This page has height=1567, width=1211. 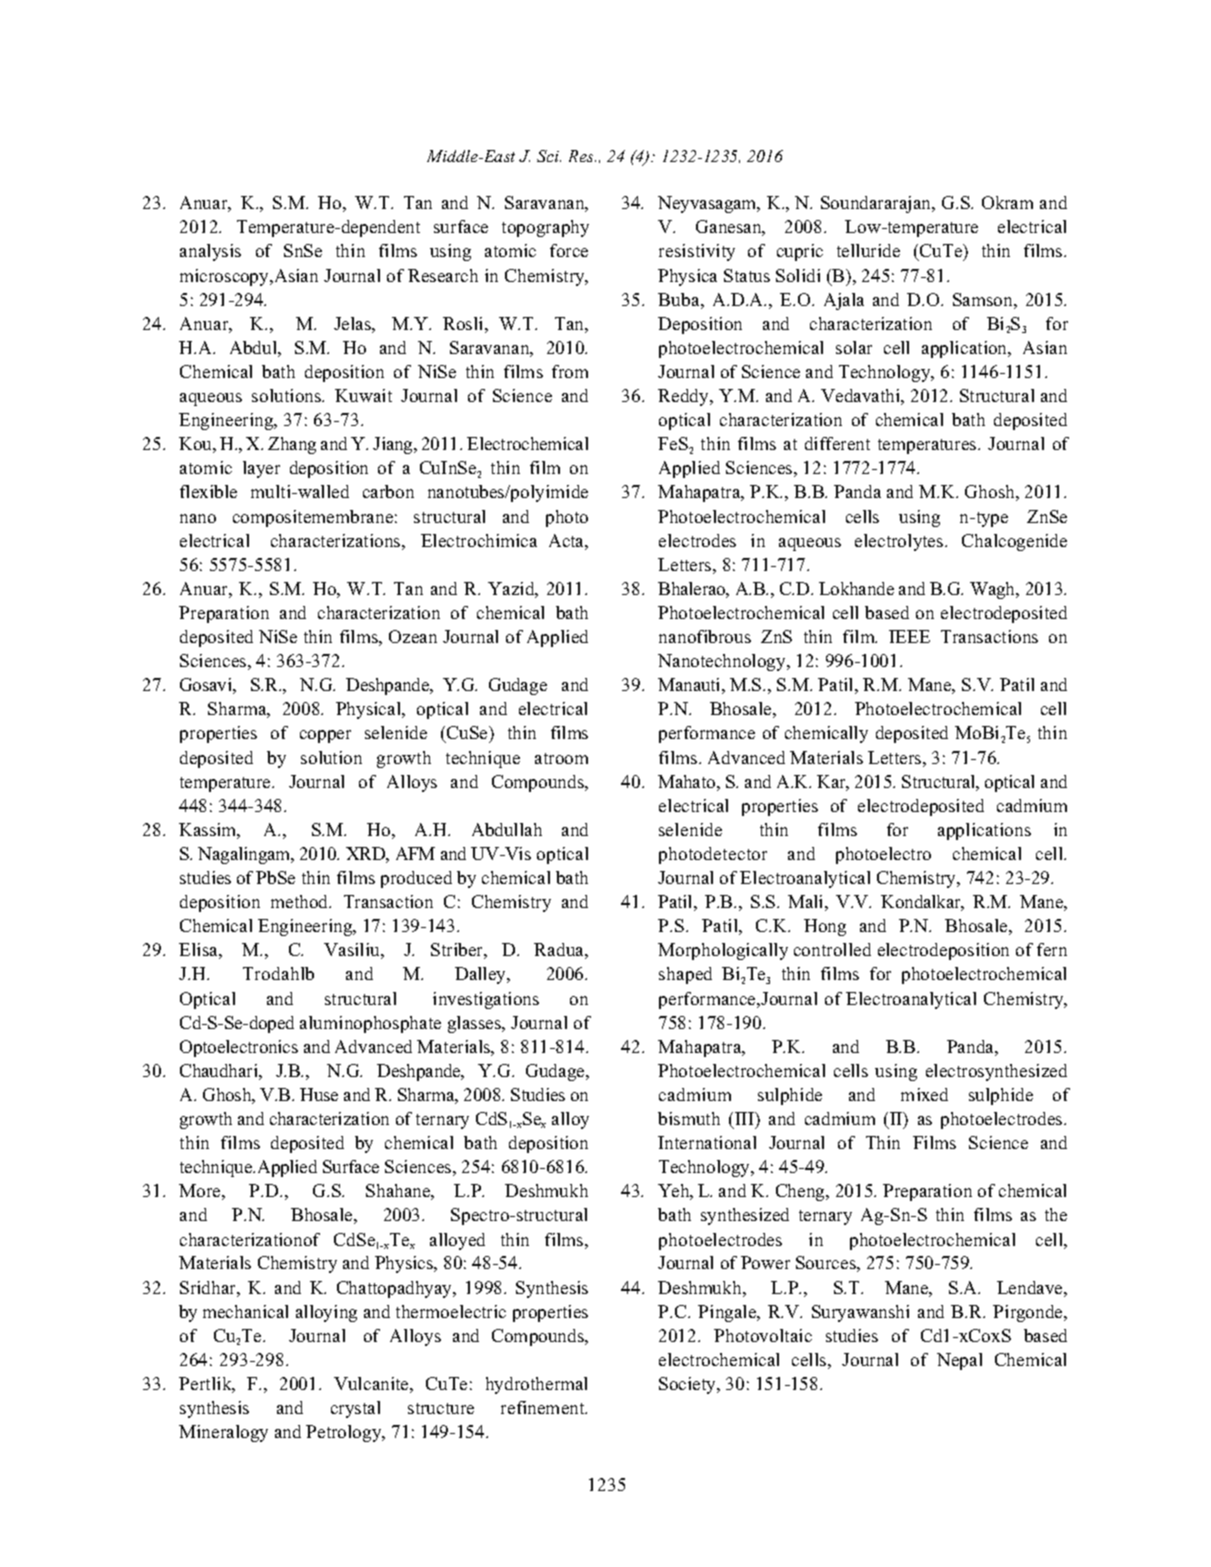 What do you see at coordinates (924, 1094) in the page?
I see `mixed` at bounding box center [924, 1094].
